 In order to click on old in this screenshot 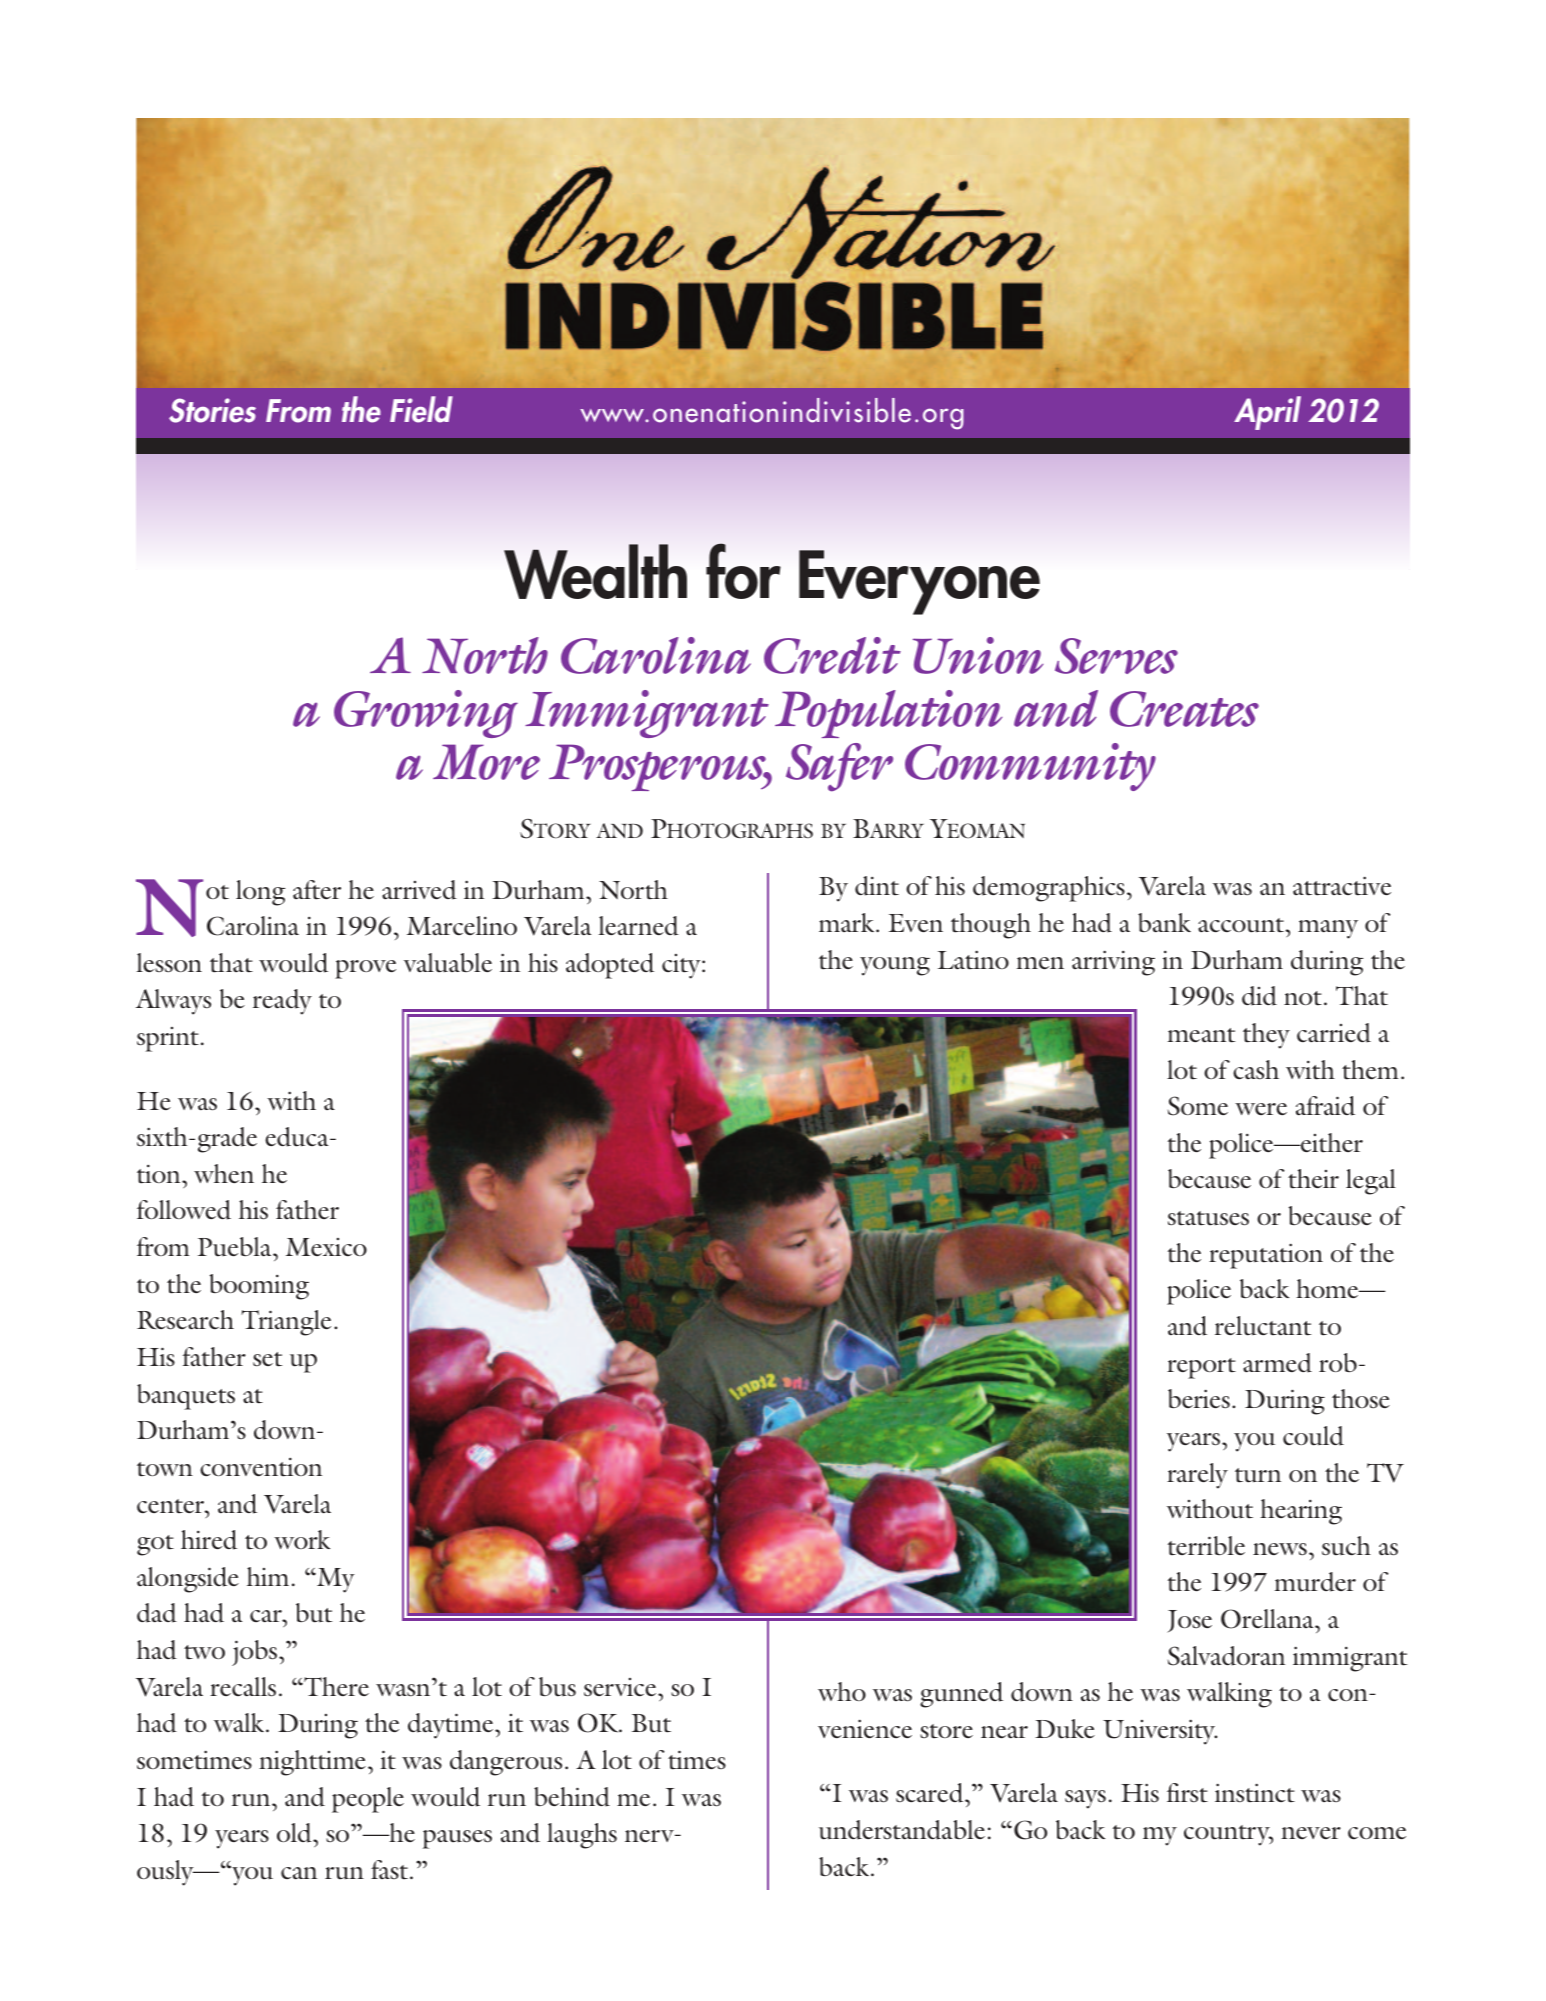, I will do `click(295, 1833)`.
